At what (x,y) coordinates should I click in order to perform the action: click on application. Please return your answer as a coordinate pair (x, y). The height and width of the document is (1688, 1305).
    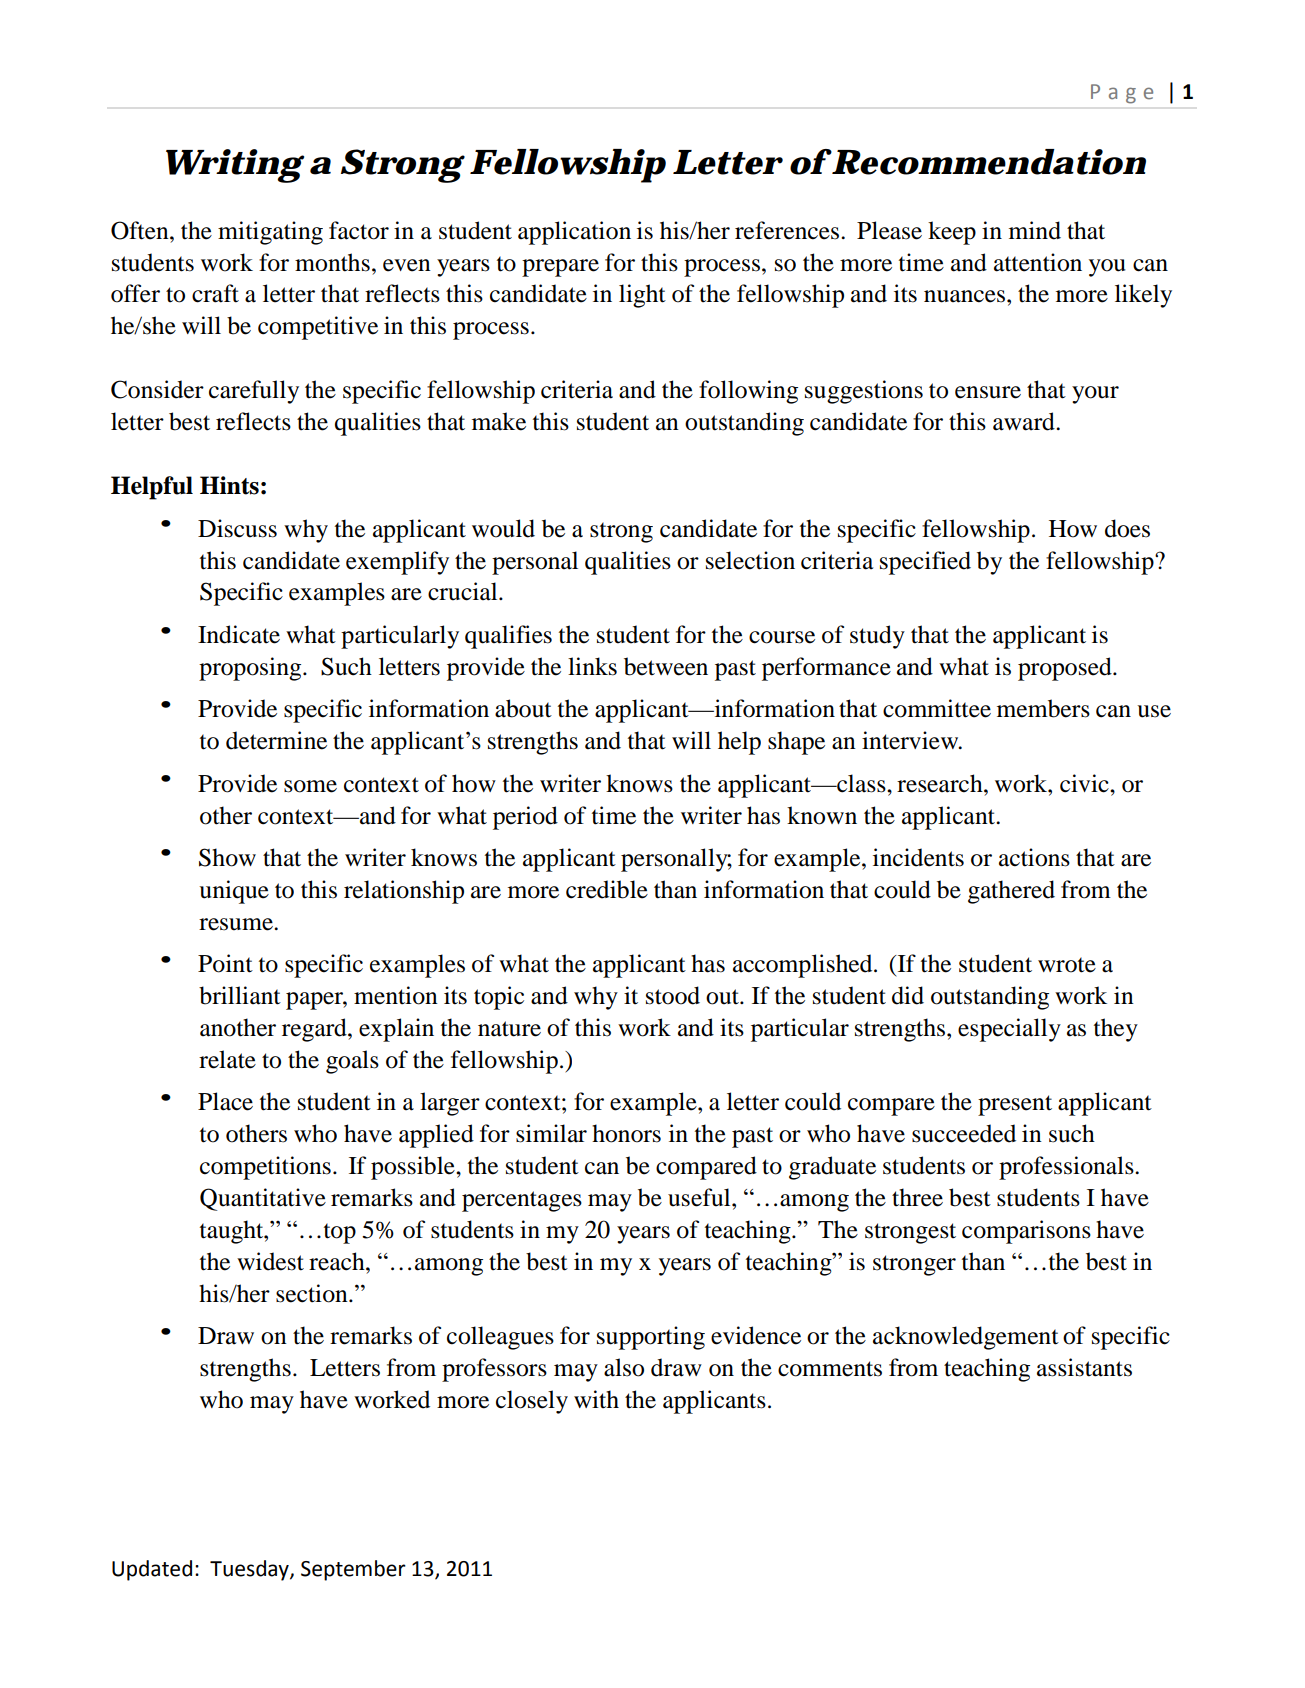
    Looking at the image, I should click on (574, 233).
